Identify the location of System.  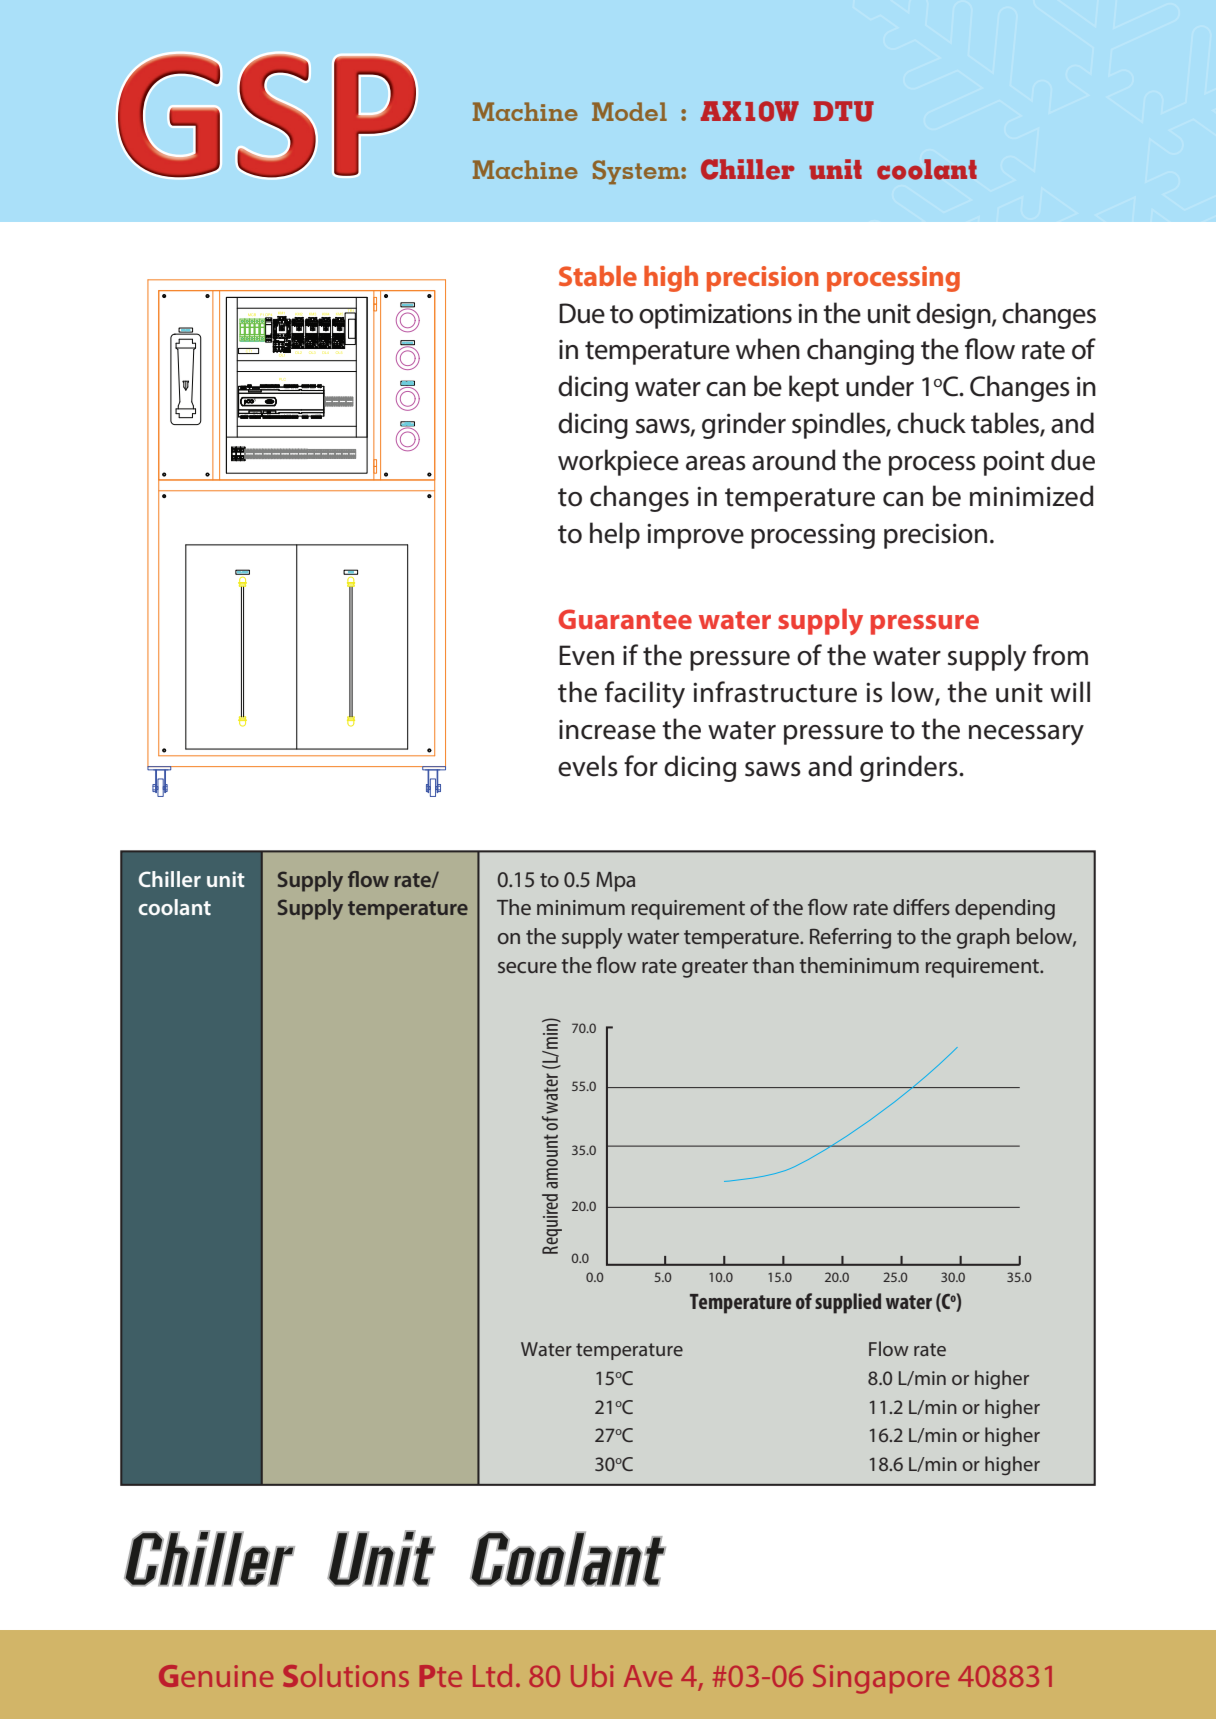
(637, 172).
